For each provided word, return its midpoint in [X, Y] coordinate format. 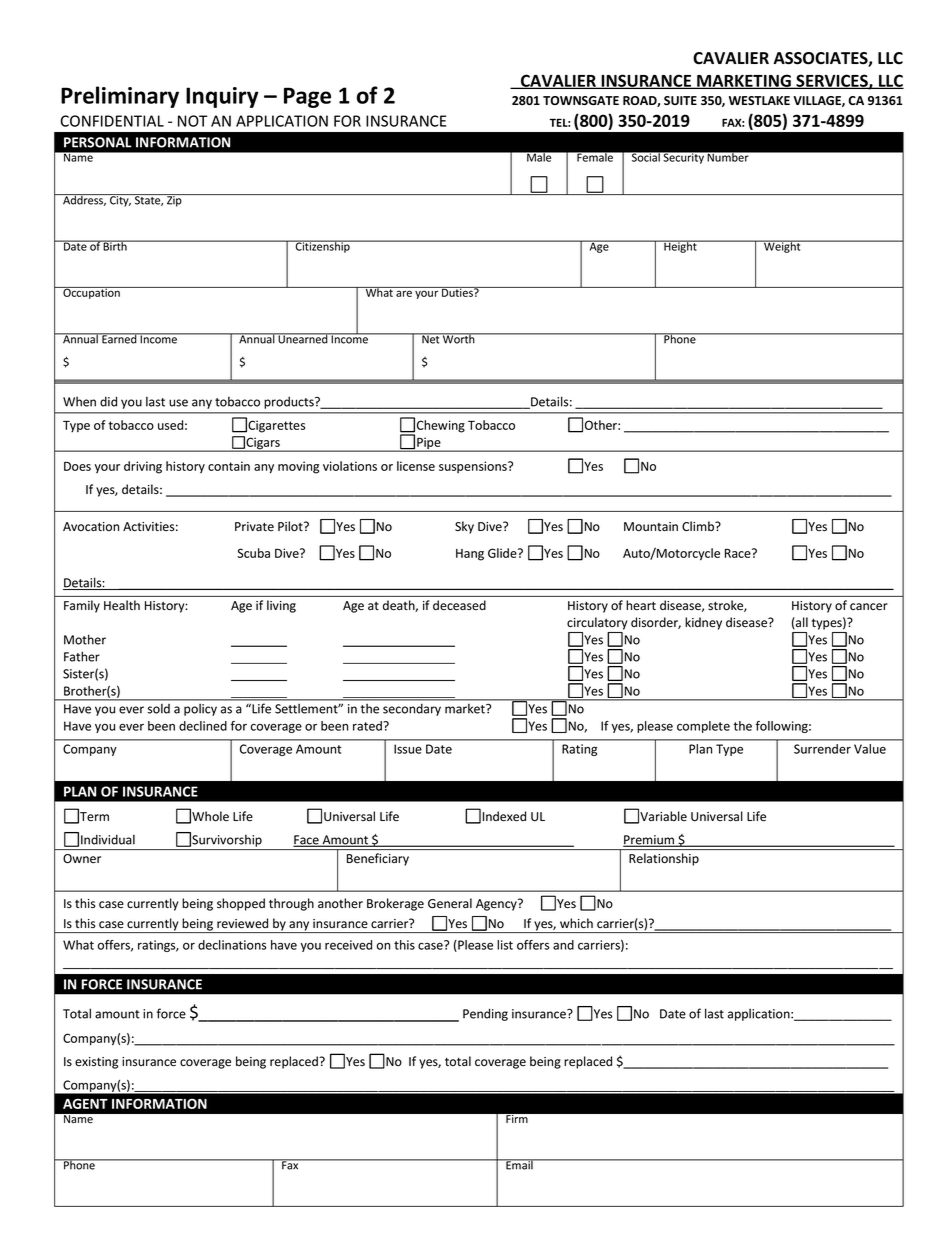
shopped [241, 904]
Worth [459, 338]
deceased [459, 605]
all [801, 623]
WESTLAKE [759, 100]
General [450, 903]
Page [307, 97]
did [108, 401]
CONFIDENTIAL [112, 121]
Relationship [664, 859]
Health [122, 605]
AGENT [85, 1103]
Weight [782, 246]
